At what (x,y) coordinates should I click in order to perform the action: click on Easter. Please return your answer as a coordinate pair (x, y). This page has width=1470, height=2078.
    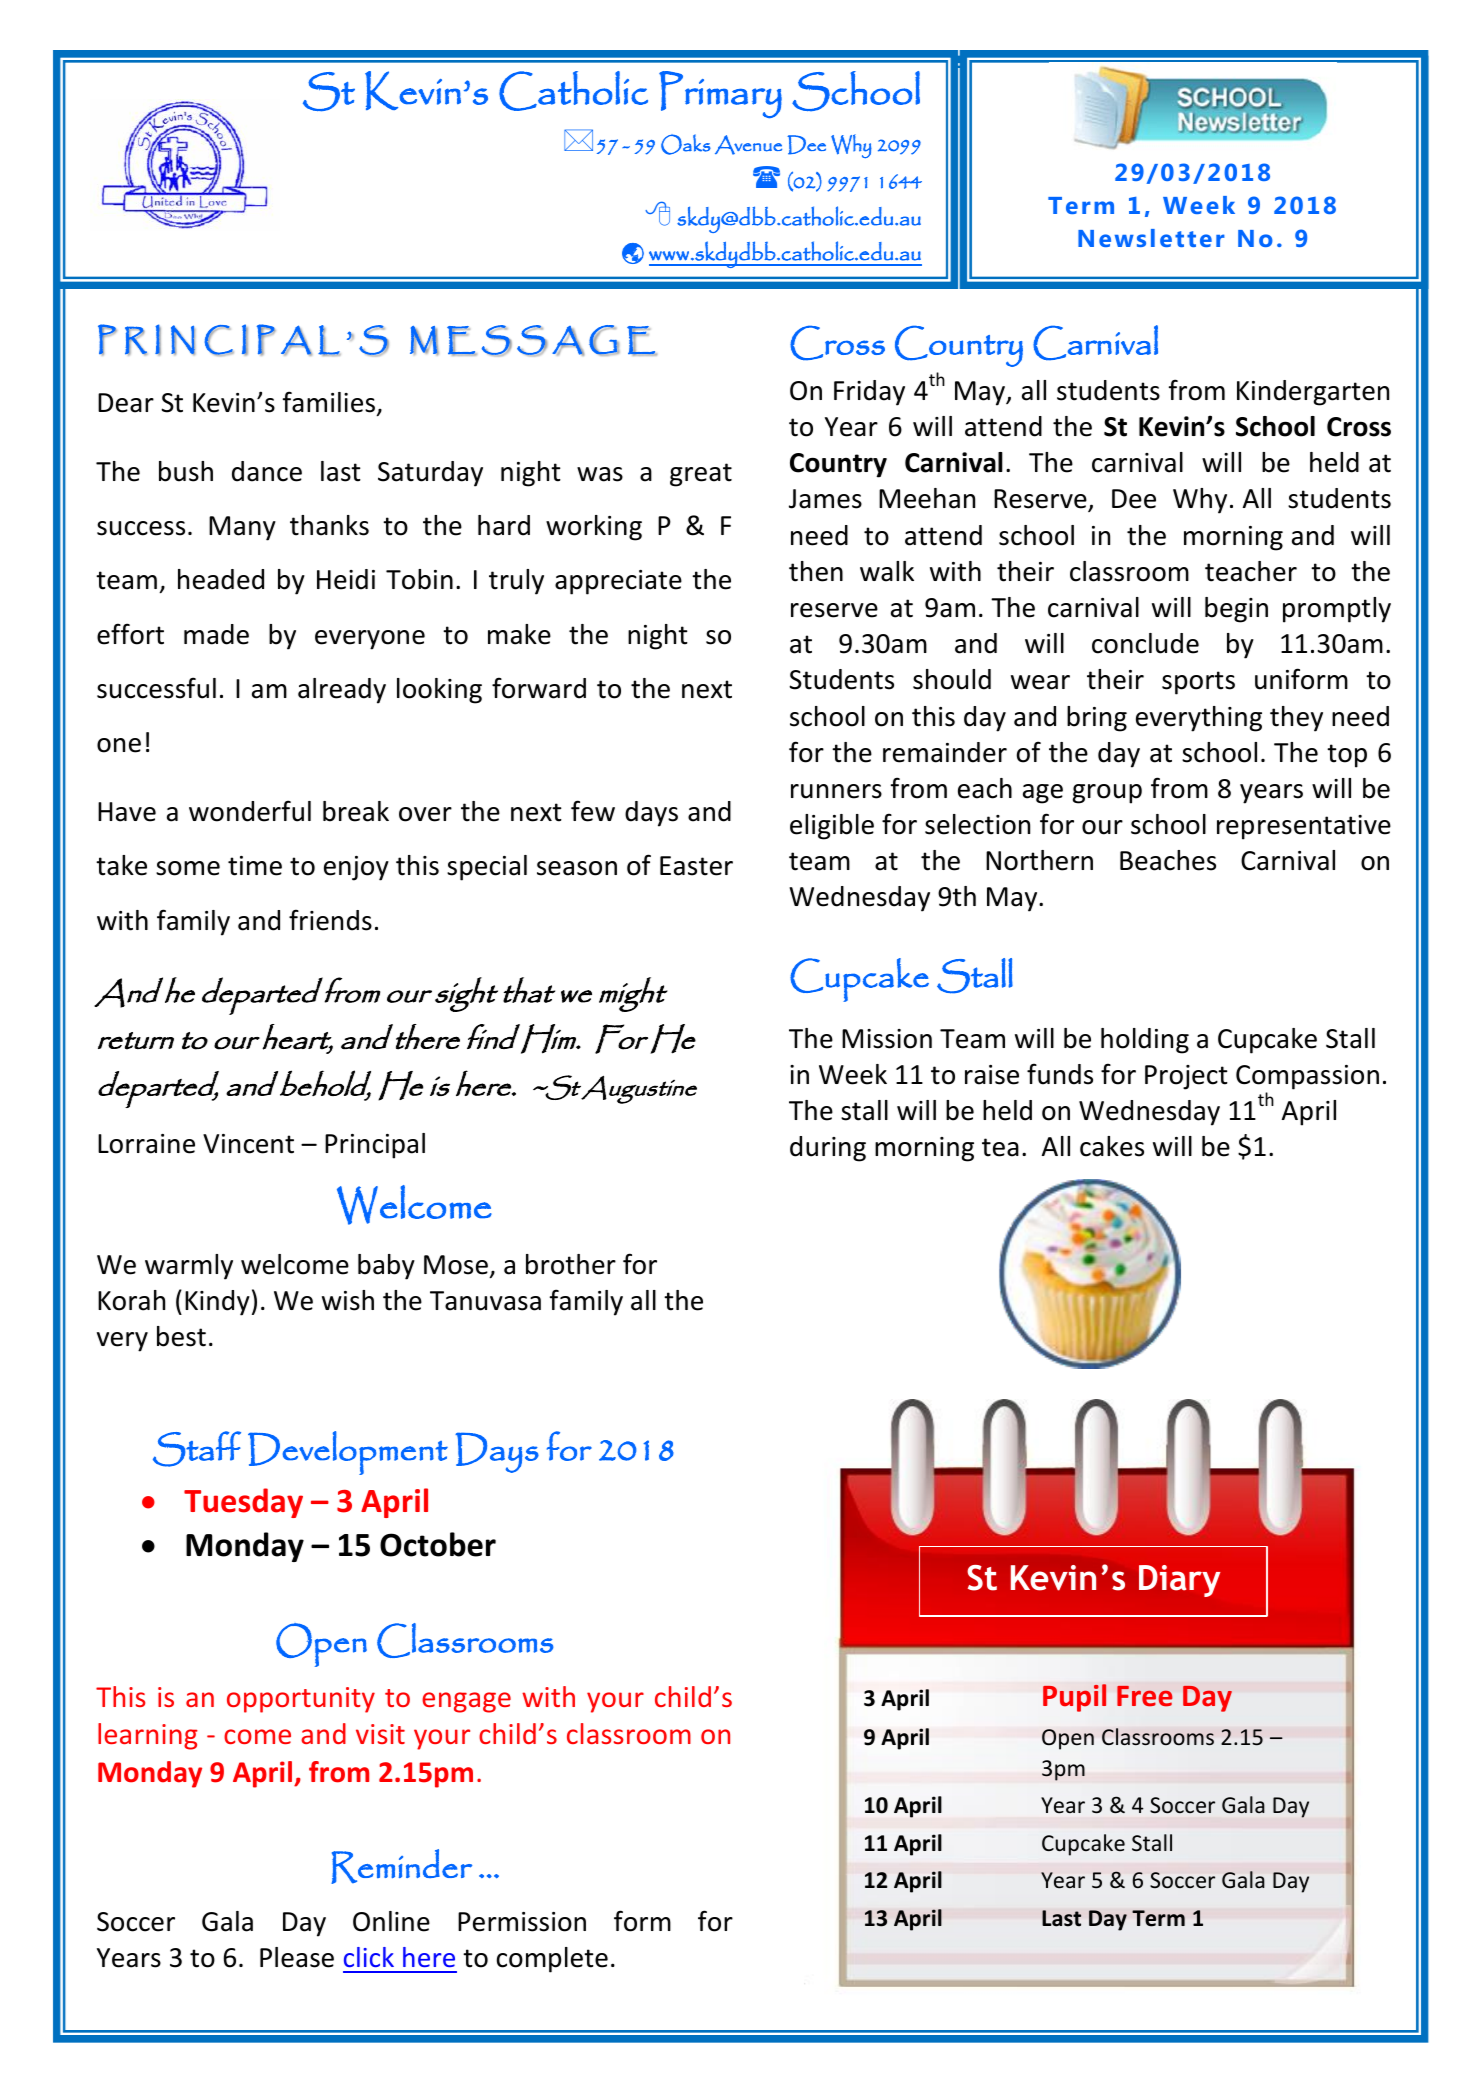
    Looking at the image, I should click on (696, 866).
